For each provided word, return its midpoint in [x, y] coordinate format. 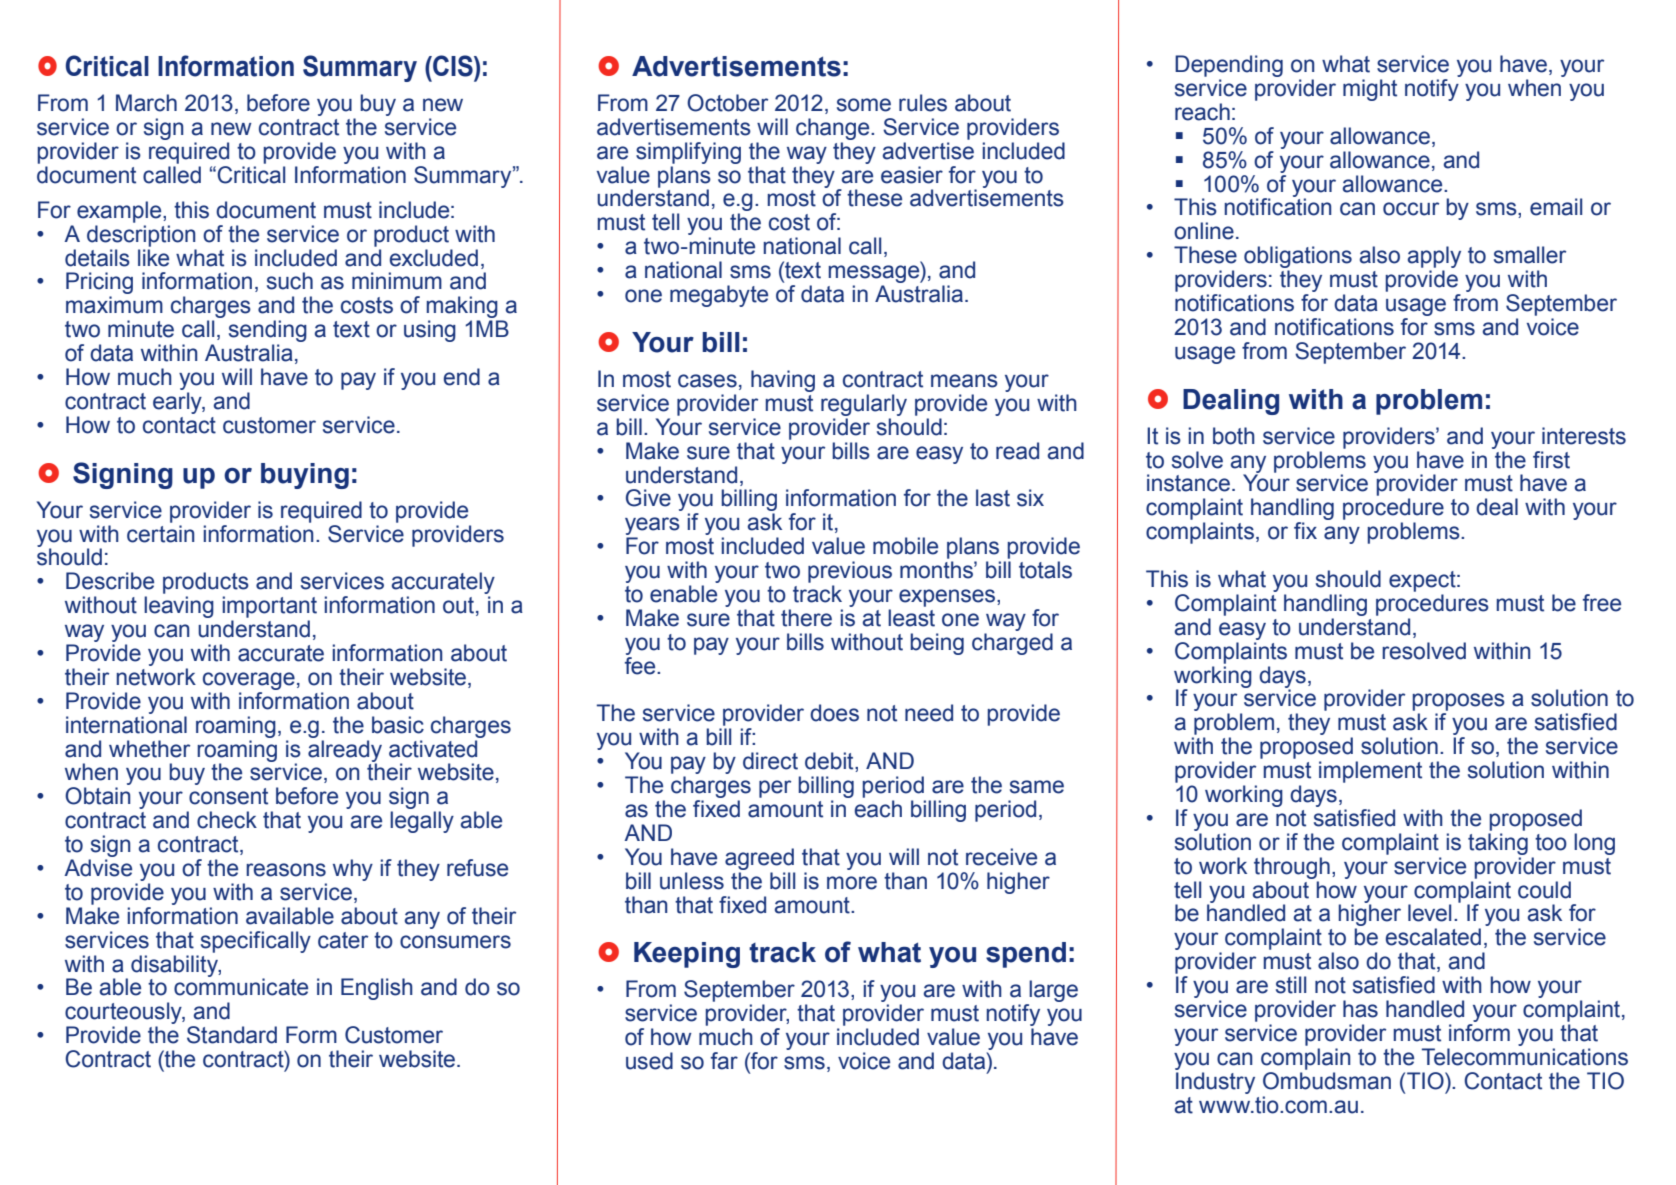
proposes [1458, 702]
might [1370, 90]
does [834, 713]
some [864, 105]
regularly [864, 405]
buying [305, 476]
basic [398, 725]
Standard [232, 1035]
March [146, 103]
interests [1584, 436]
